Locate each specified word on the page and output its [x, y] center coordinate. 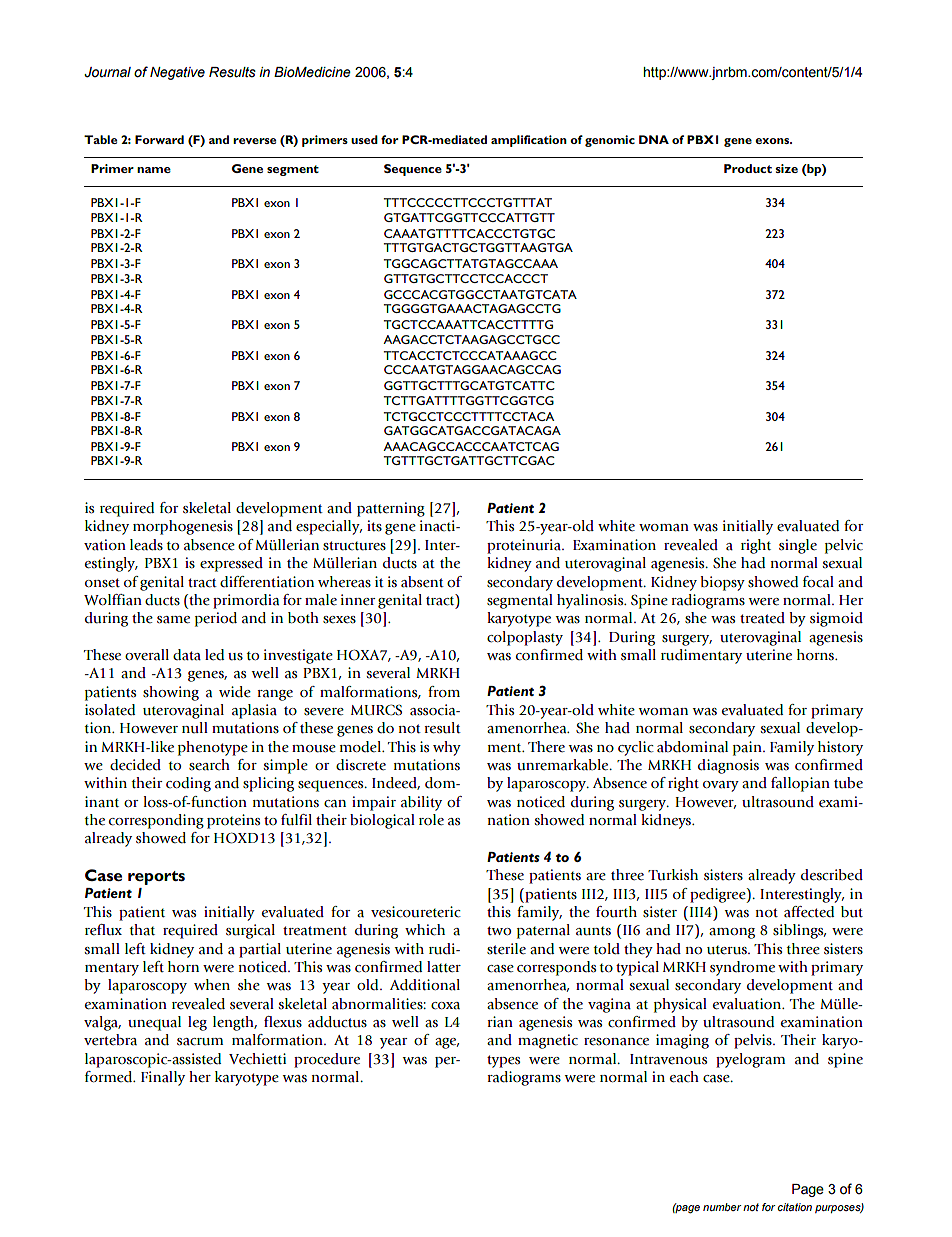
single [798, 546]
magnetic [548, 1041]
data [187, 655]
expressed [231, 564]
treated [762, 618]
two [499, 930]
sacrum [200, 1042]
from [444, 692]
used [364, 139]
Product [748, 168]
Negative [177, 73]
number [722, 1207]
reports [156, 878]
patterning [391, 509]
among [732, 933]
